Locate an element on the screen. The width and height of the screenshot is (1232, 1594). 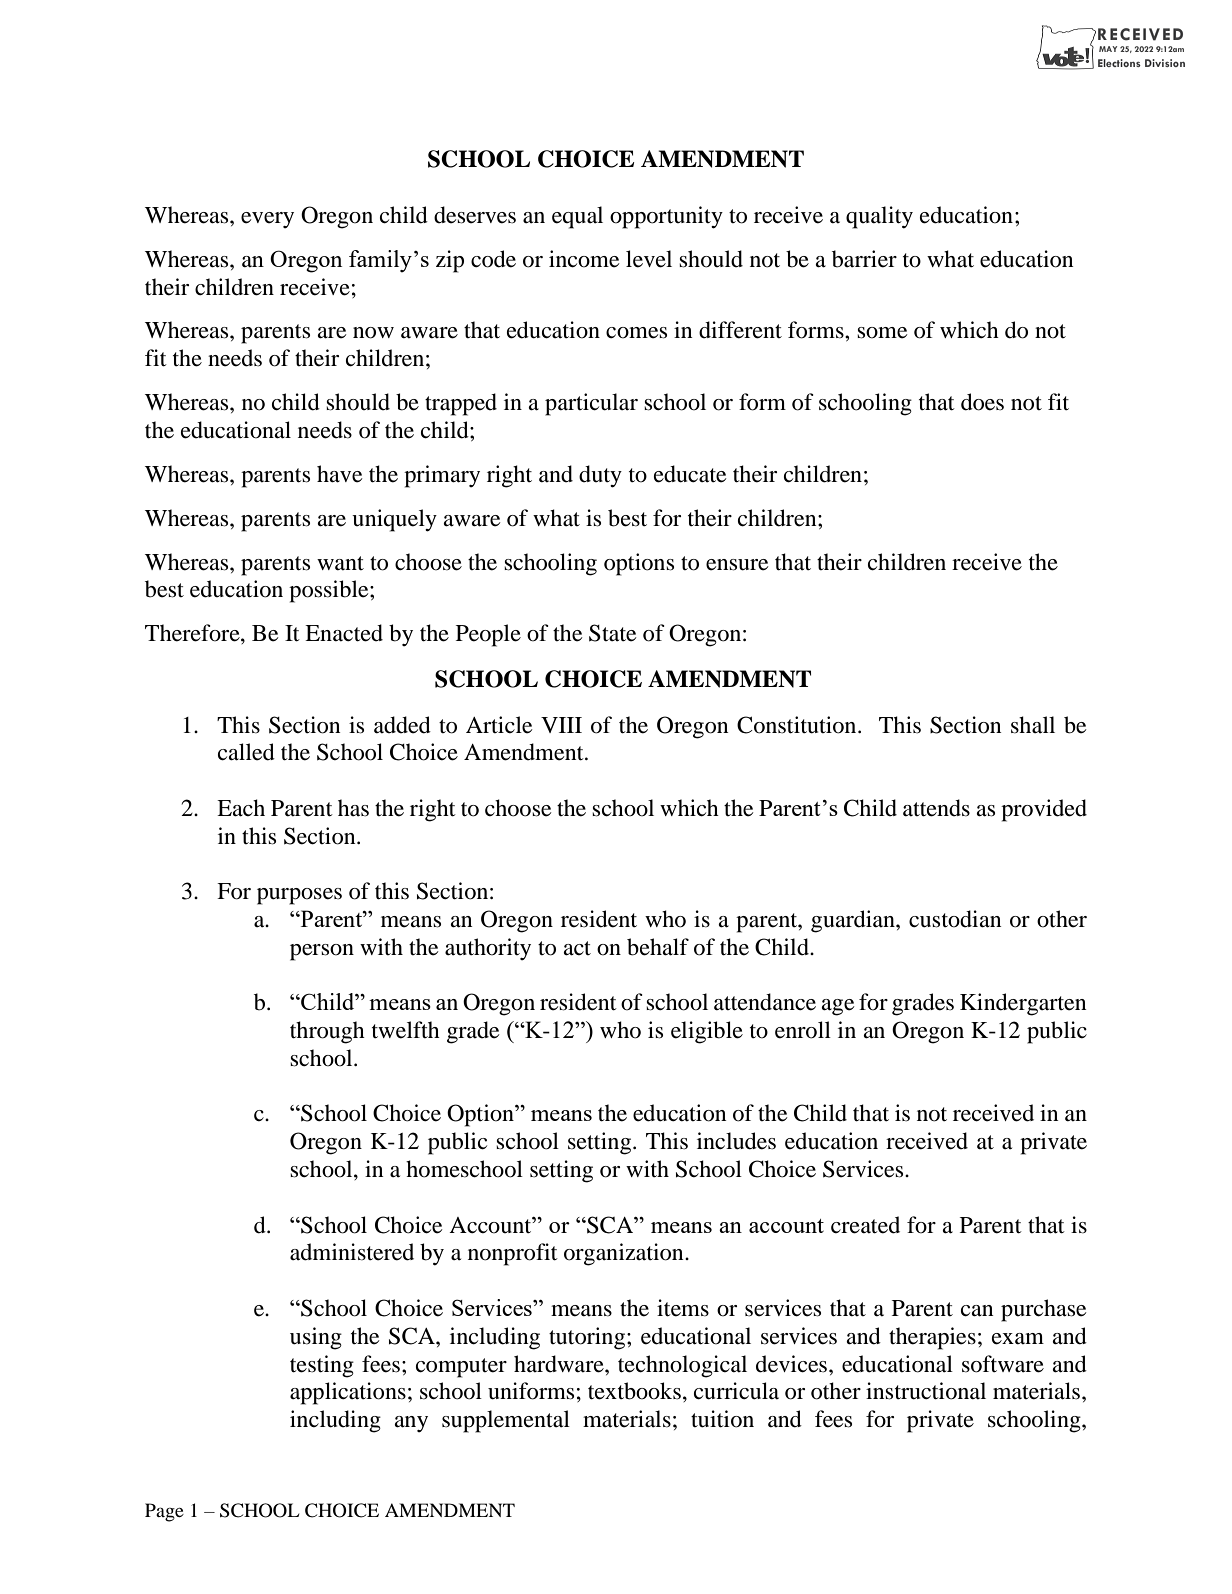
State is located at coordinates (612, 633).
